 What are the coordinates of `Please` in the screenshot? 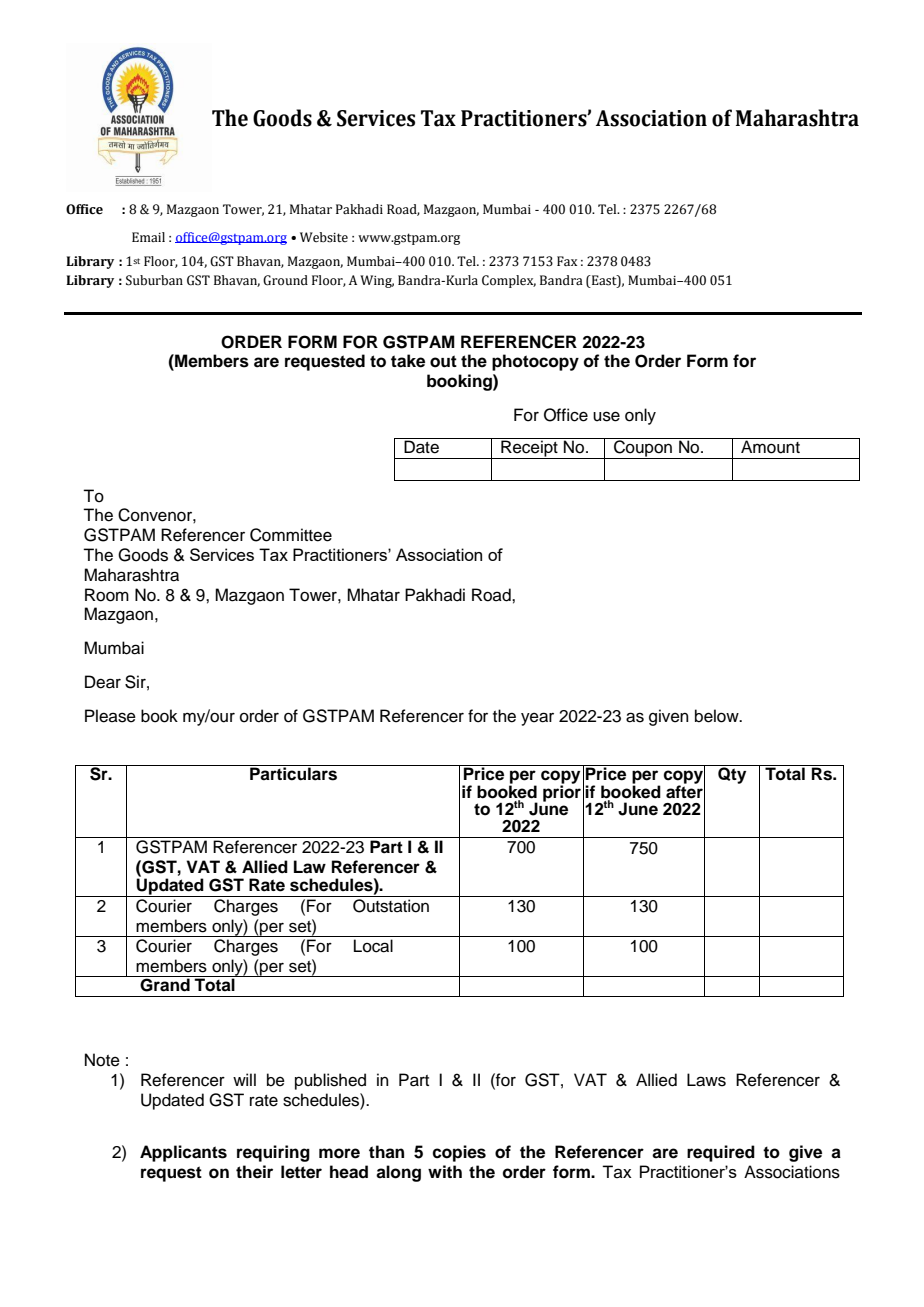 It's located at (110, 716).
